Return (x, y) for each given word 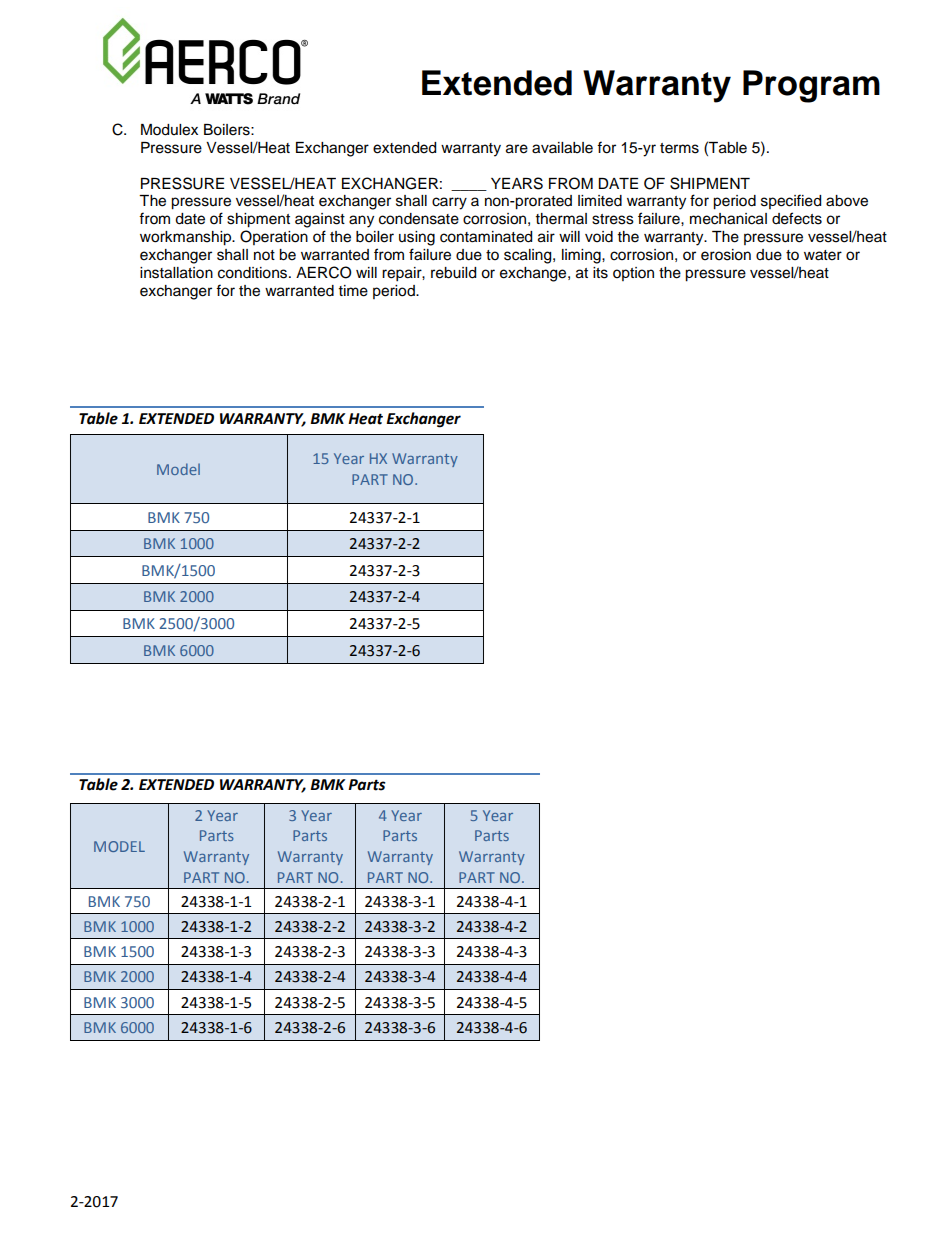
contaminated (486, 237)
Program (811, 86)
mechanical (728, 219)
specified (791, 201)
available (562, 148)
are (517, 149)
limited (600, 201)
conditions (254, 273)
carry (449, 203)
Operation (274, 237)
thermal (561, 219)
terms (679, 148)
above (847, 201)
